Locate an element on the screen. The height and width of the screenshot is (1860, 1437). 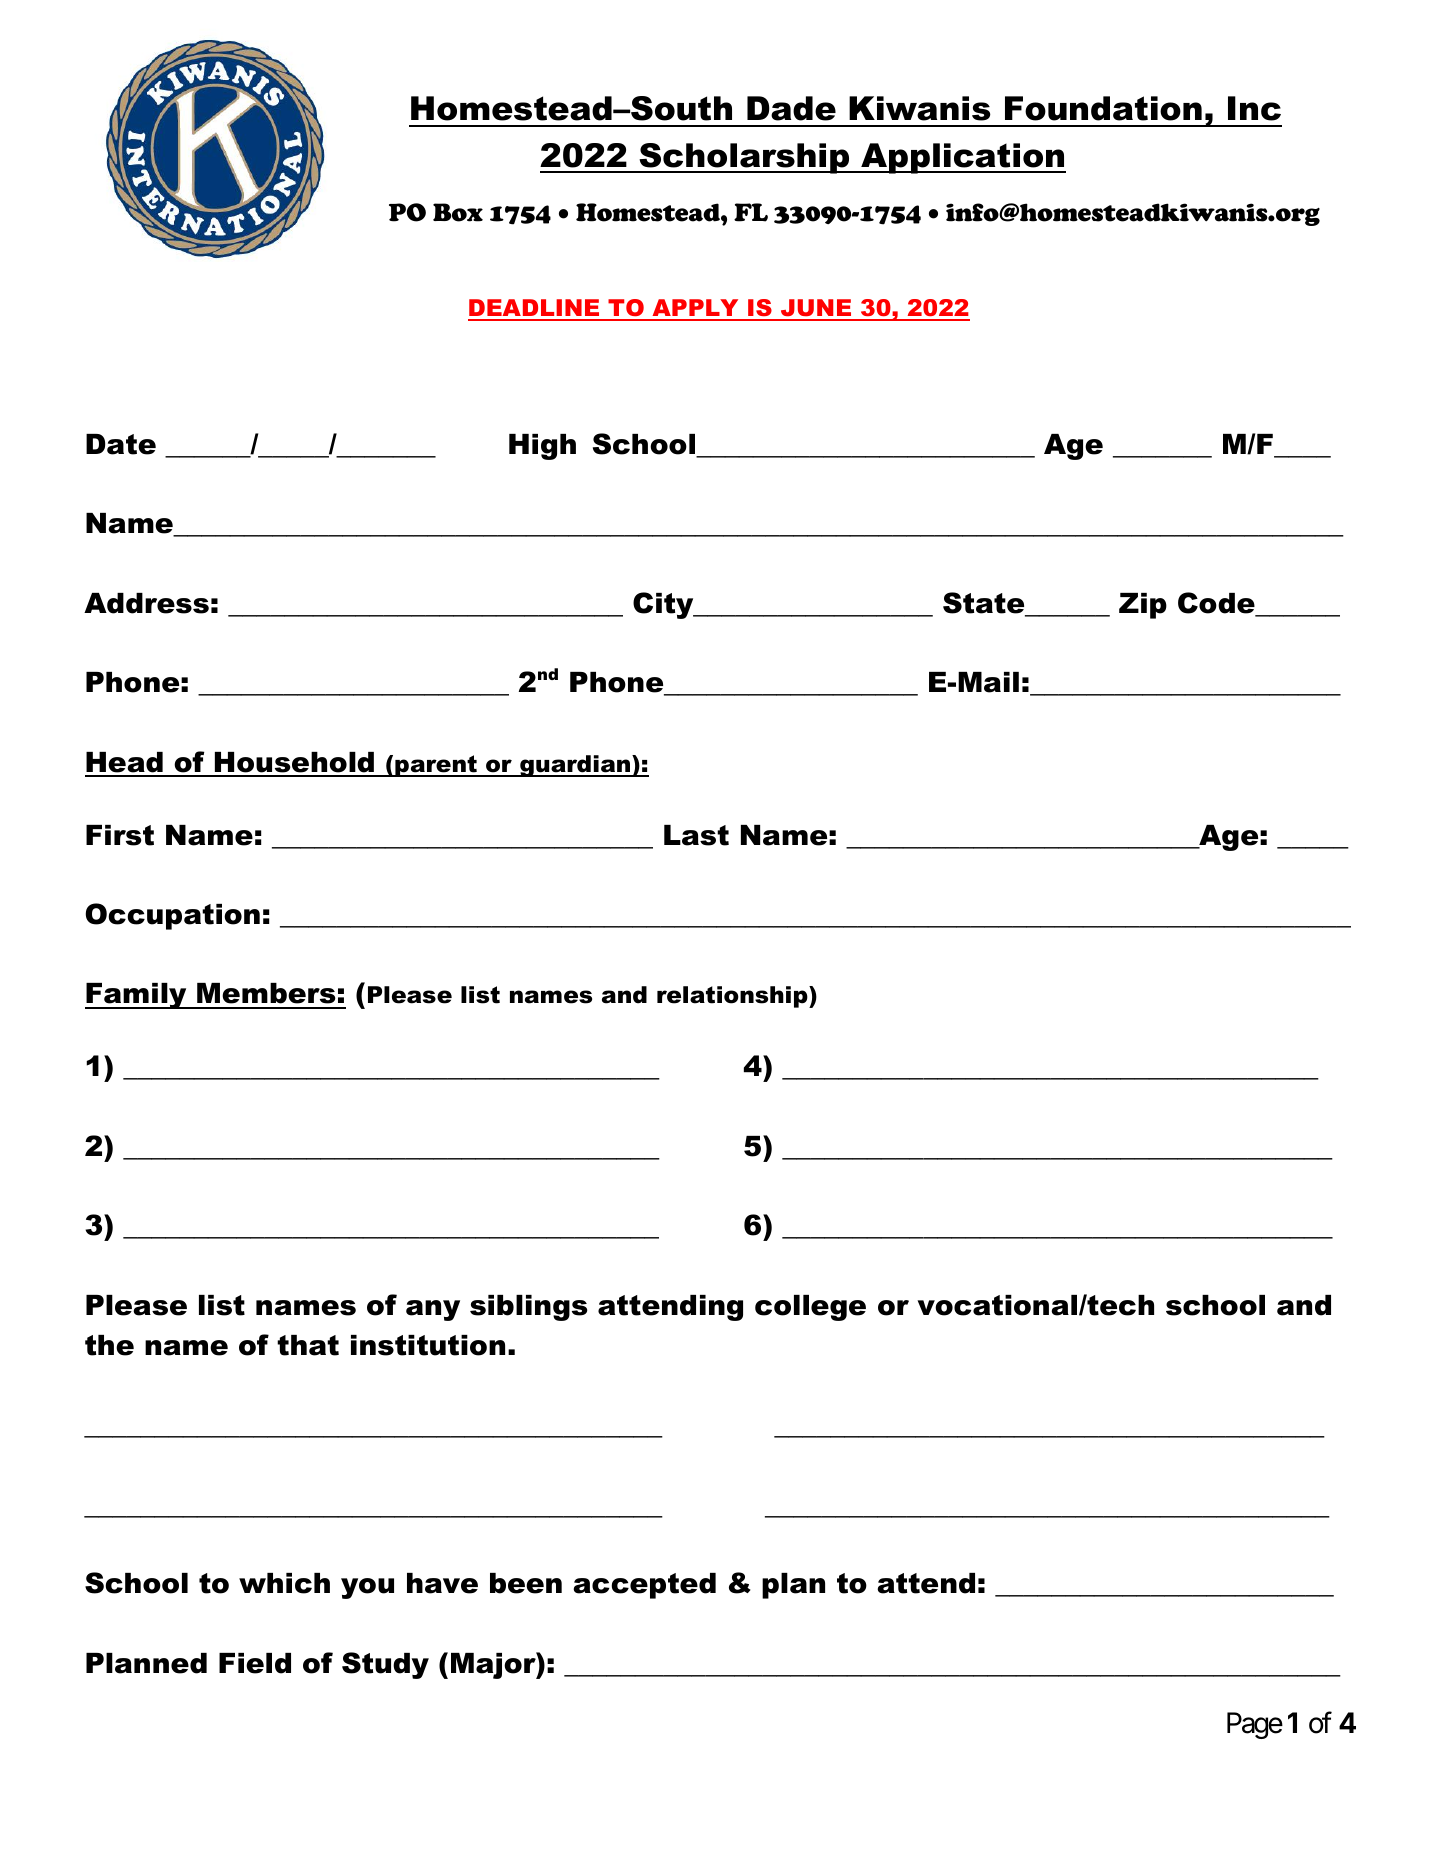
relationship is located at coordinates (733, 997).
